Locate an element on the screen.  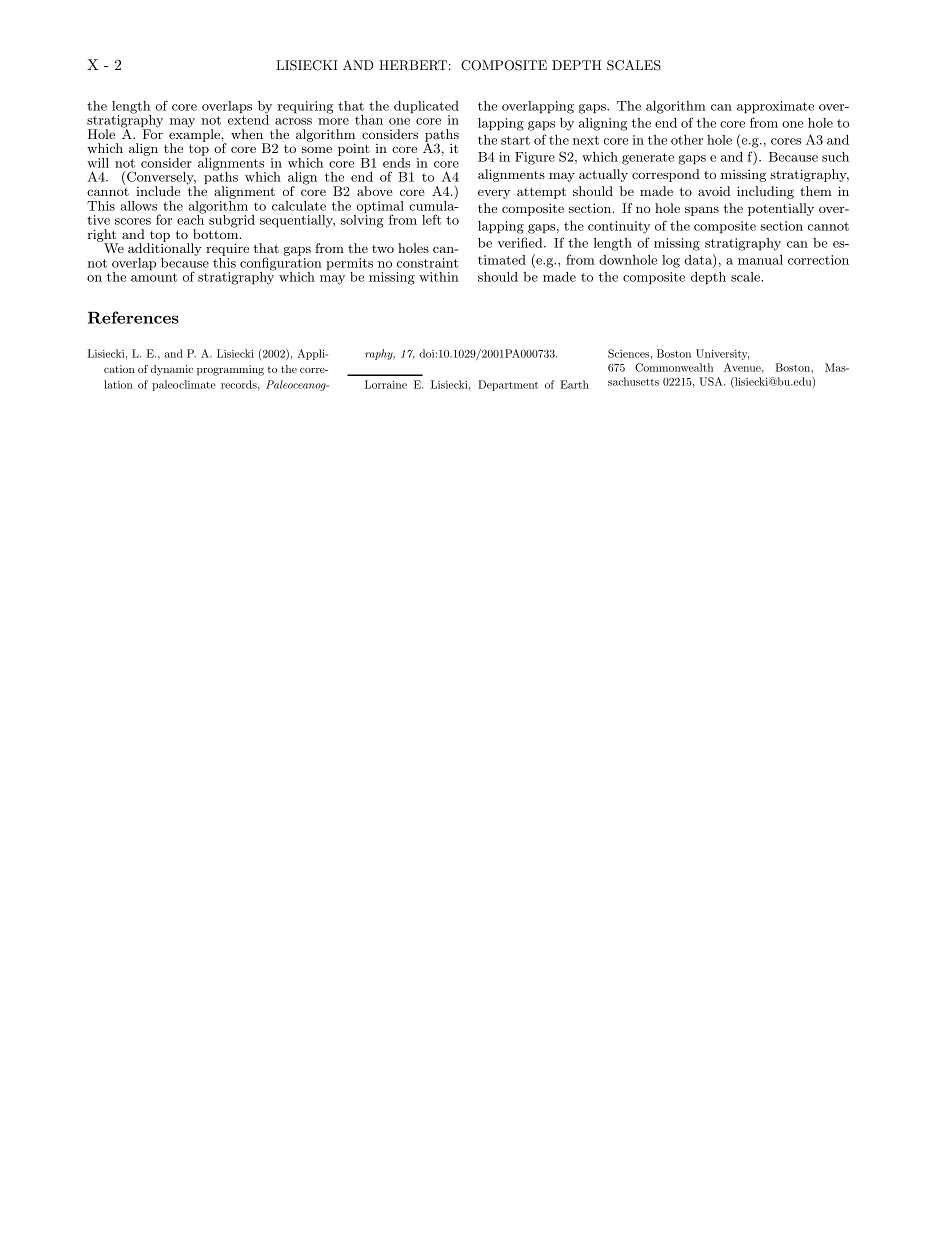
duplicated is located at coordinates (426, 108).
